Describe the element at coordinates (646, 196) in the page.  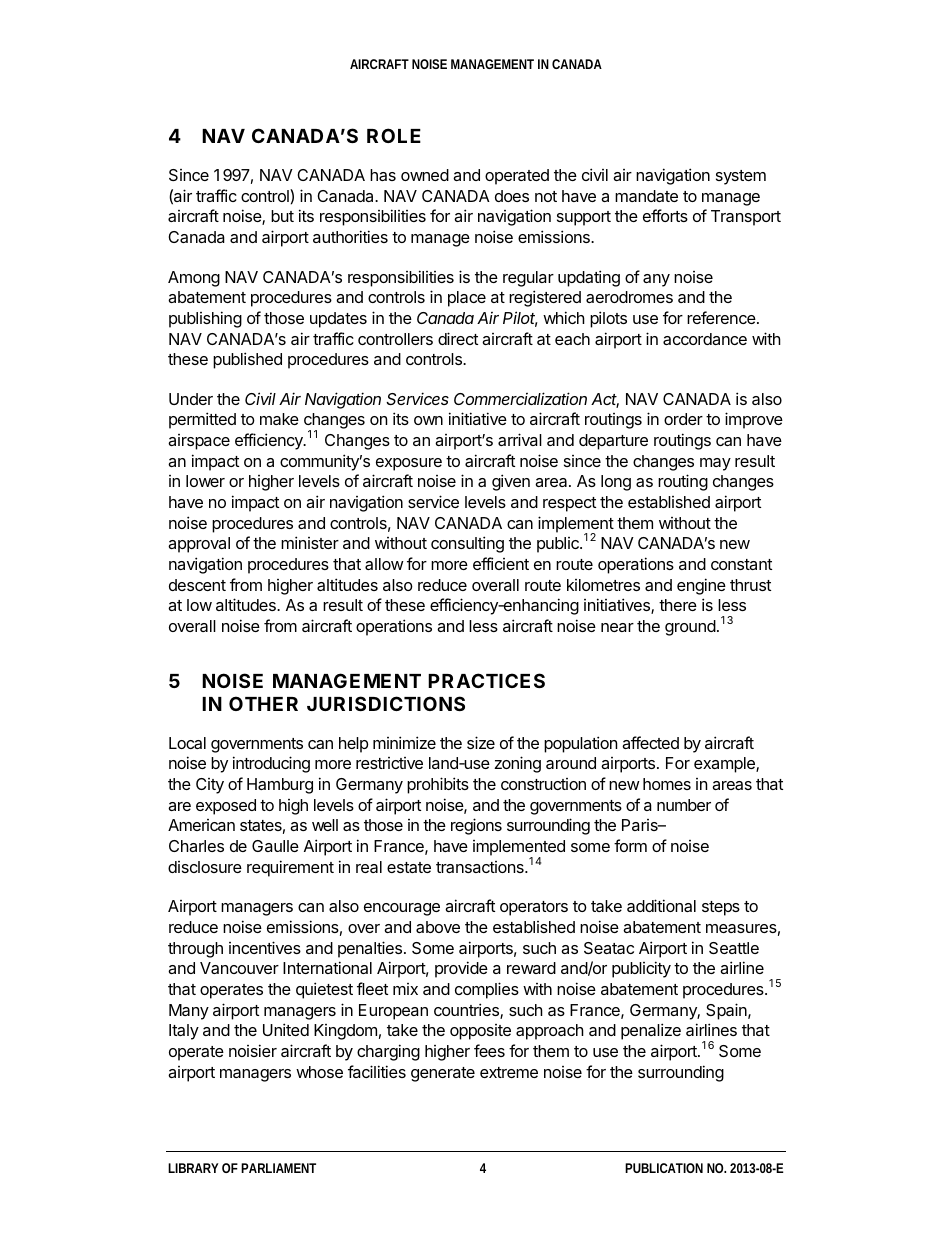
I see `mandate` at that location.
